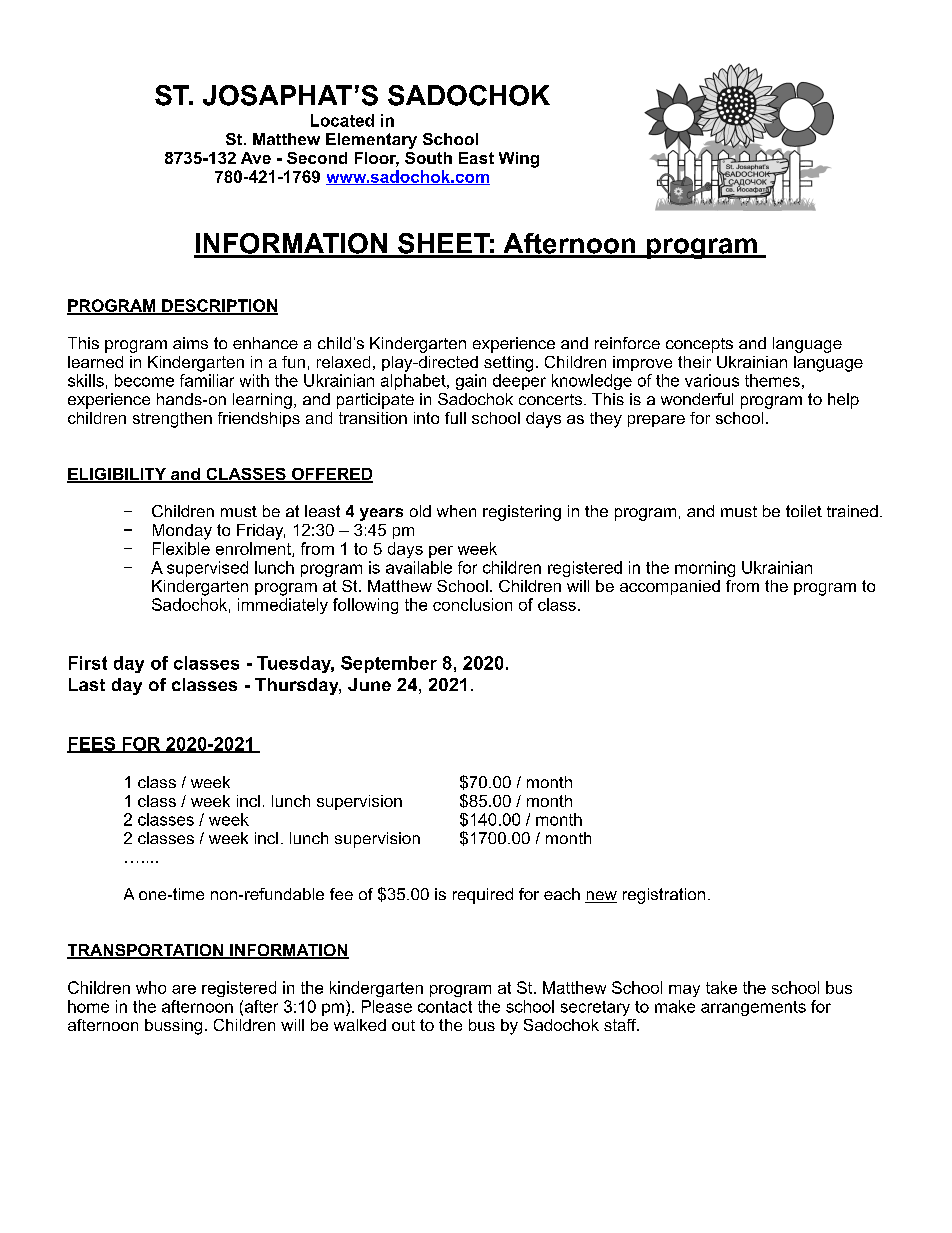 The image size is (952, 1233). I want to click on First, so click(88, 663).
